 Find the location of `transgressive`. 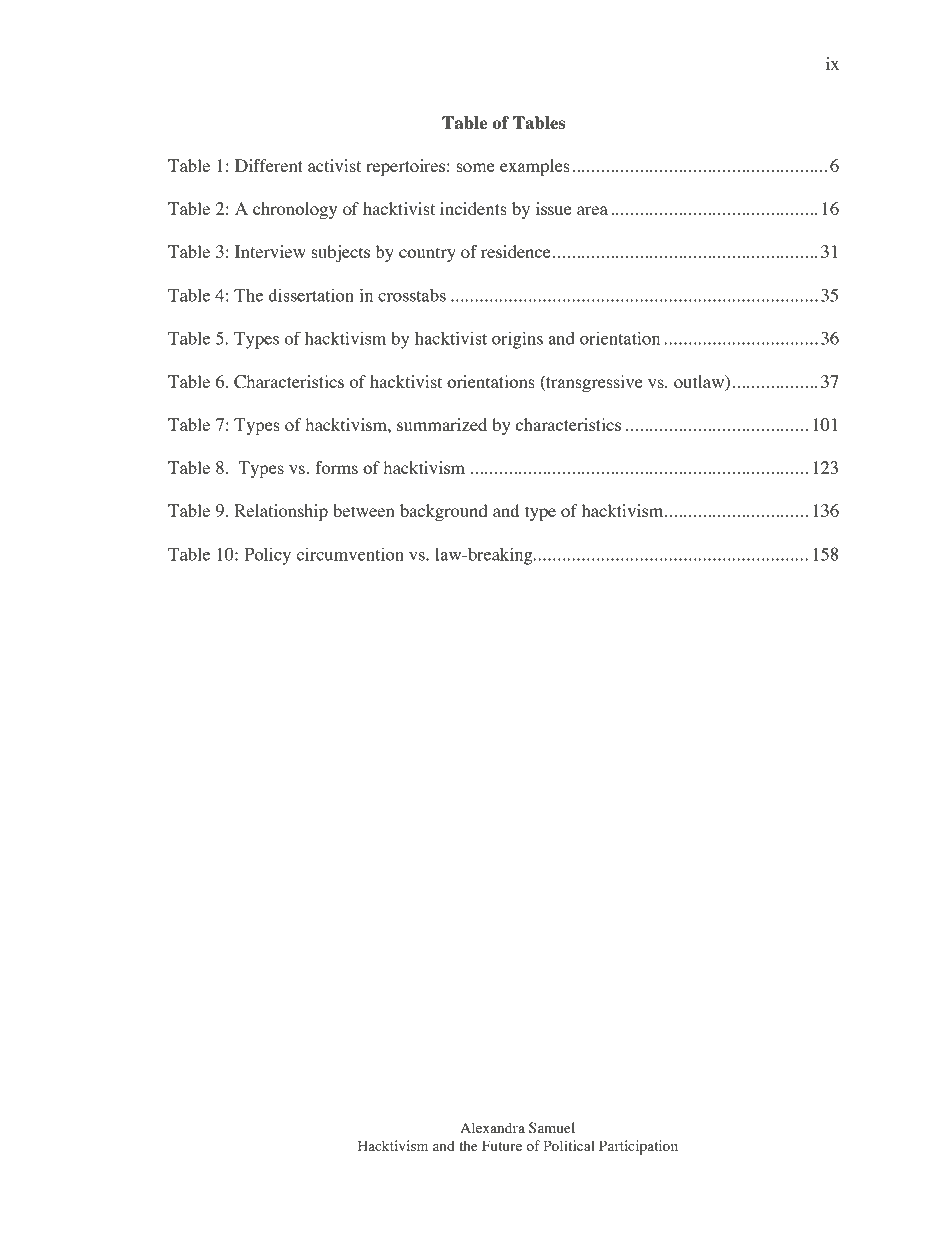

transgressive is located at coordinates (593, 383).
